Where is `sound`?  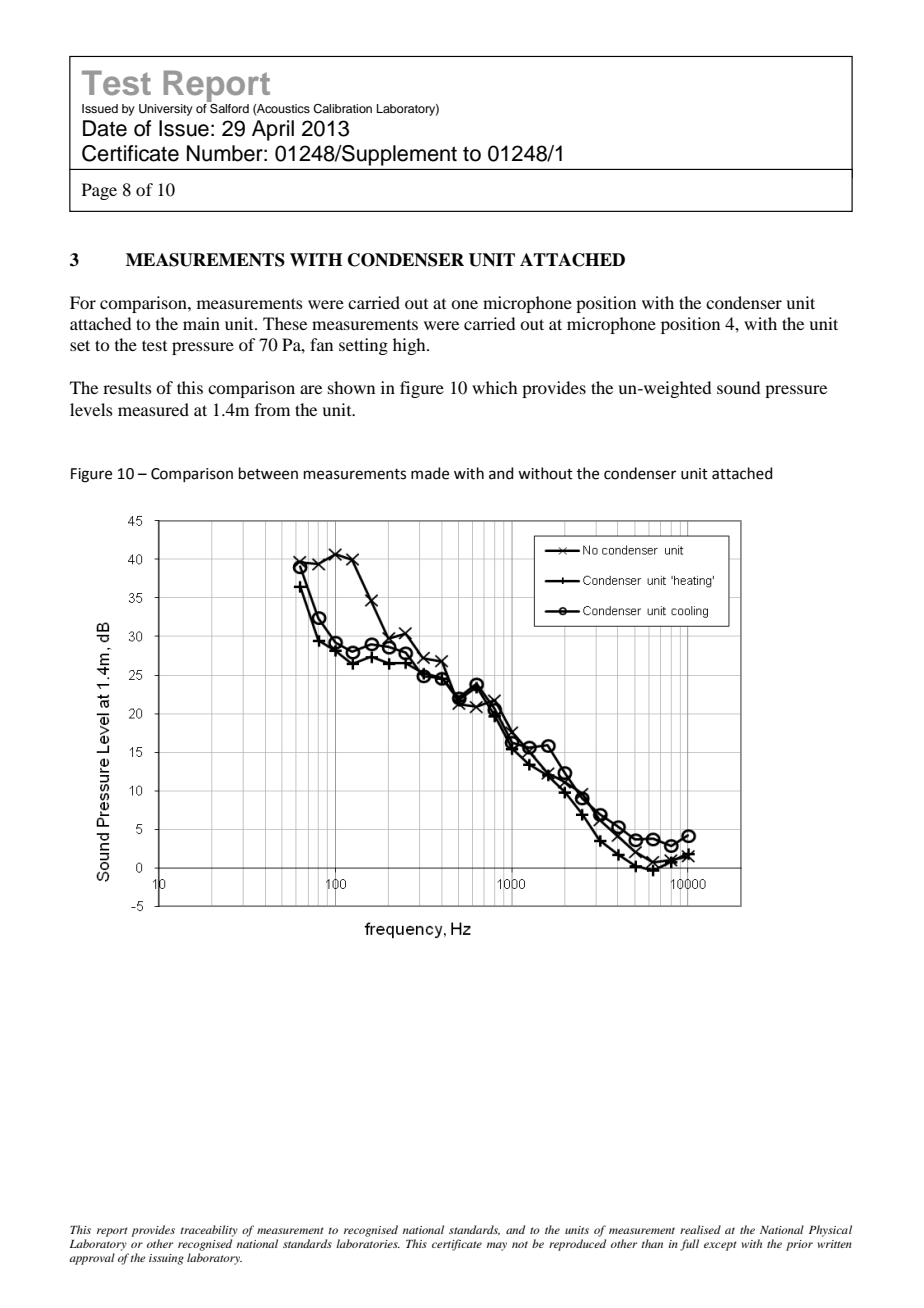 sound is located at coordinates (738, 387).
